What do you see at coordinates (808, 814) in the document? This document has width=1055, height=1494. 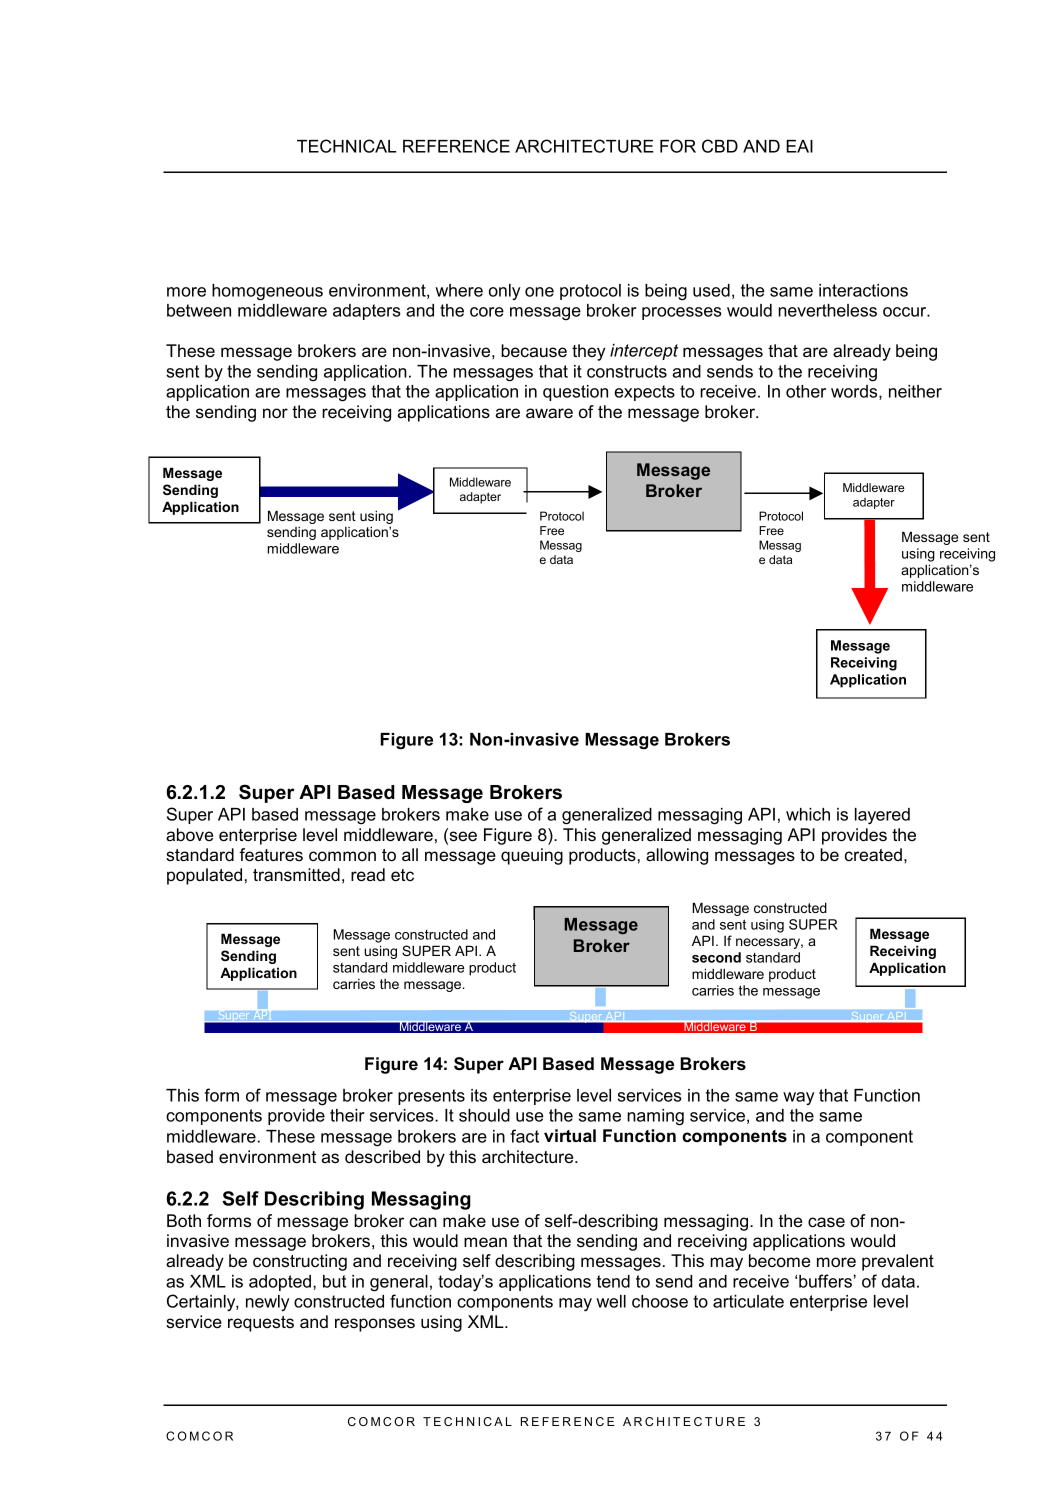 I see `which` at bounding box center [808, 814].
